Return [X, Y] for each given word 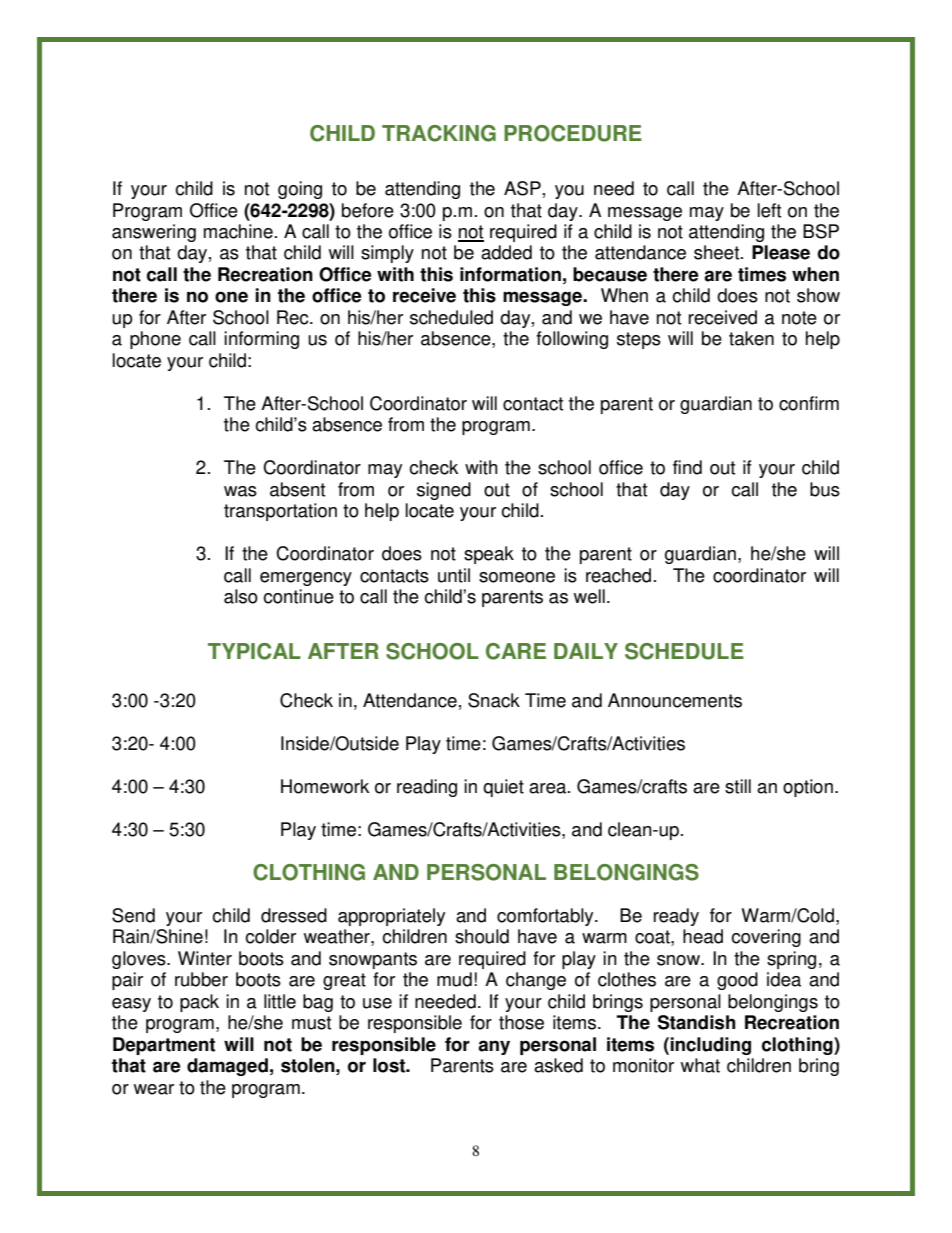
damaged [227, 1067]
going [300, 190]
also [241, 596]
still [738, 786]
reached [618, 575]
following [572, 340]
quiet [503, 788]
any [494, 1047]
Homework [325, 786]
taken [751, 338]
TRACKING [439, 133]
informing [261, 340]
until [454, 575]
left [769, 210]
